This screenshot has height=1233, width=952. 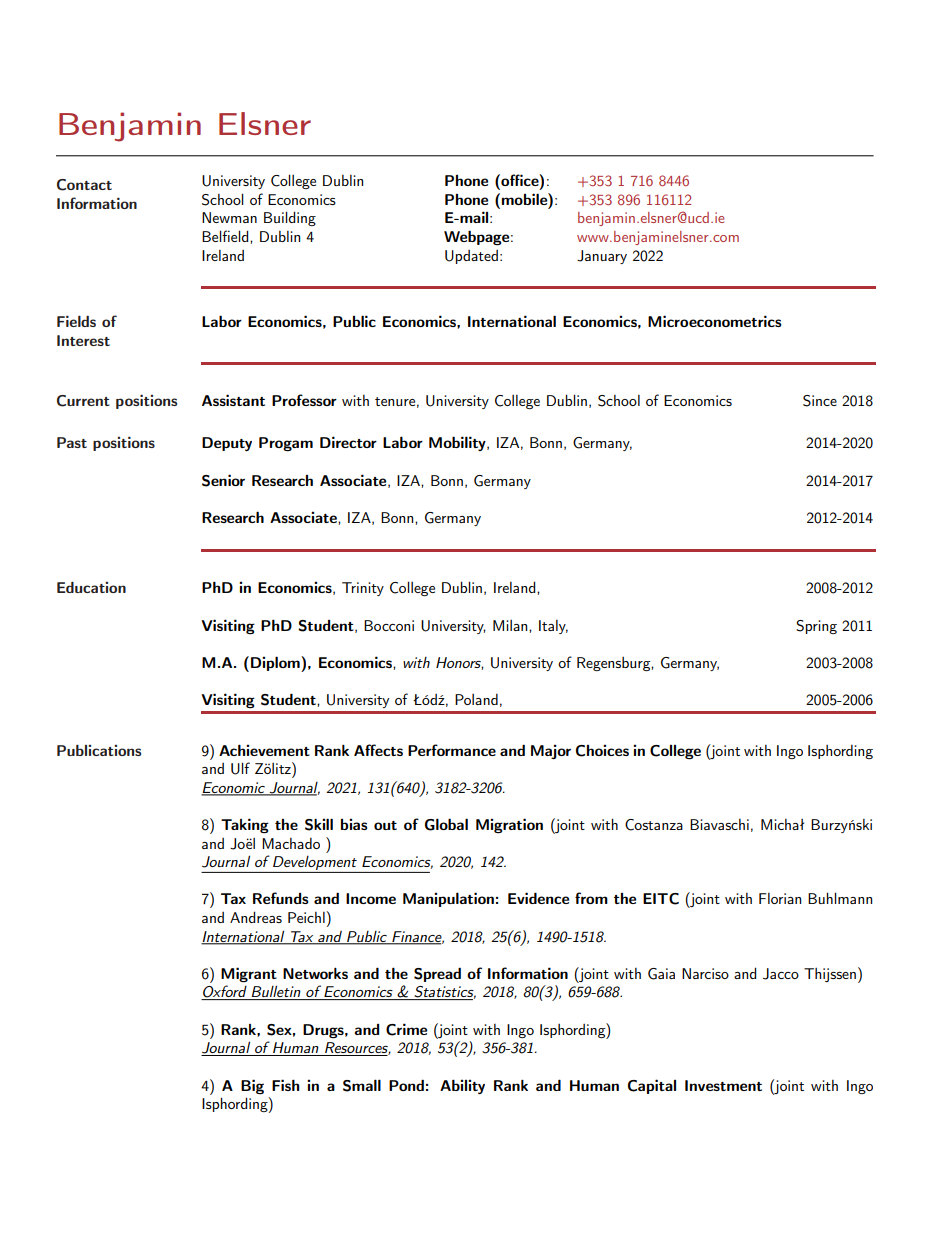 What do you see at coordinates (602, 750) in the screenshot?
I see `Choices` at bounding box center [602, 750].
